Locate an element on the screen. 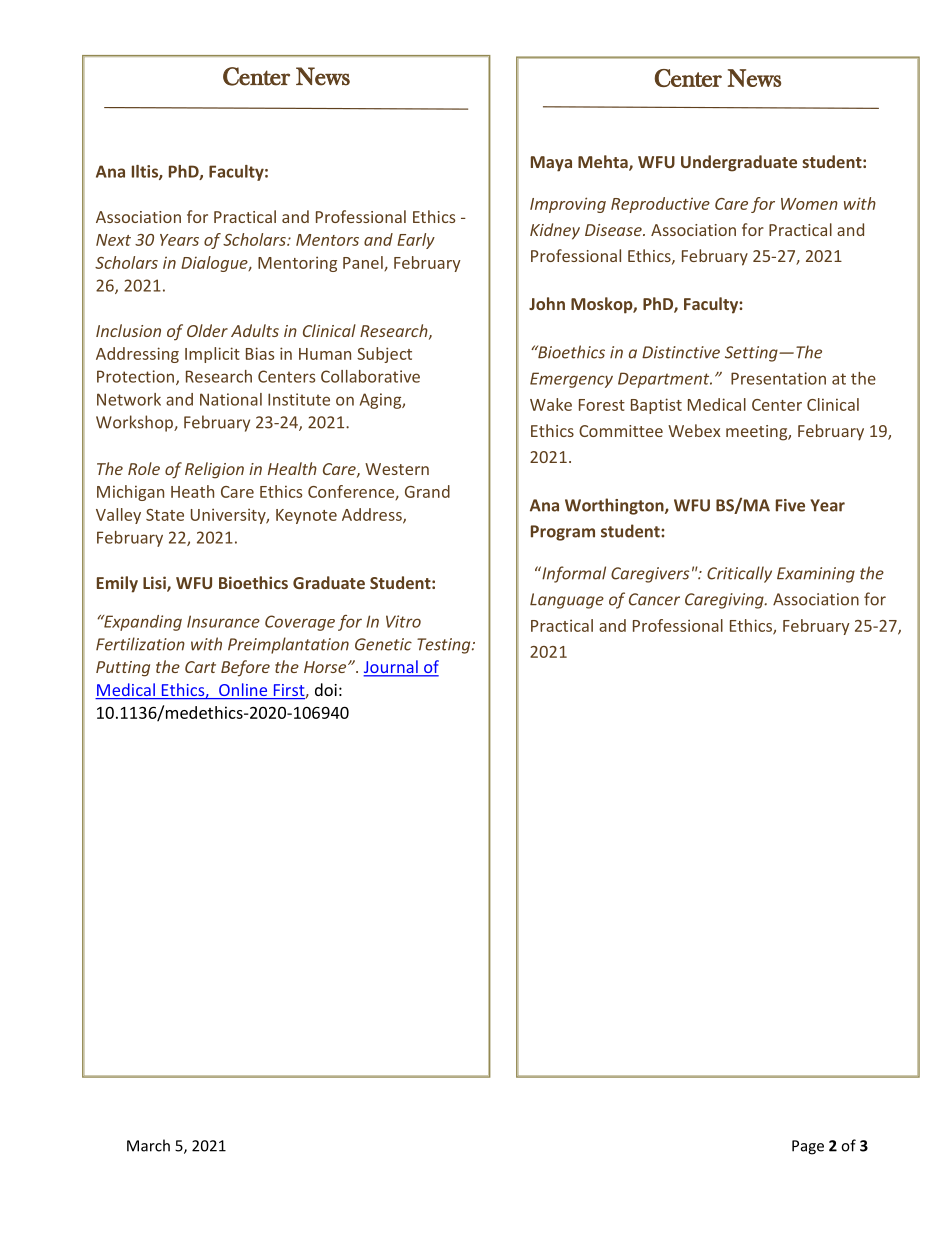 The image size is (952, 1233). Reproductive is located at coordinates (660, 205).
